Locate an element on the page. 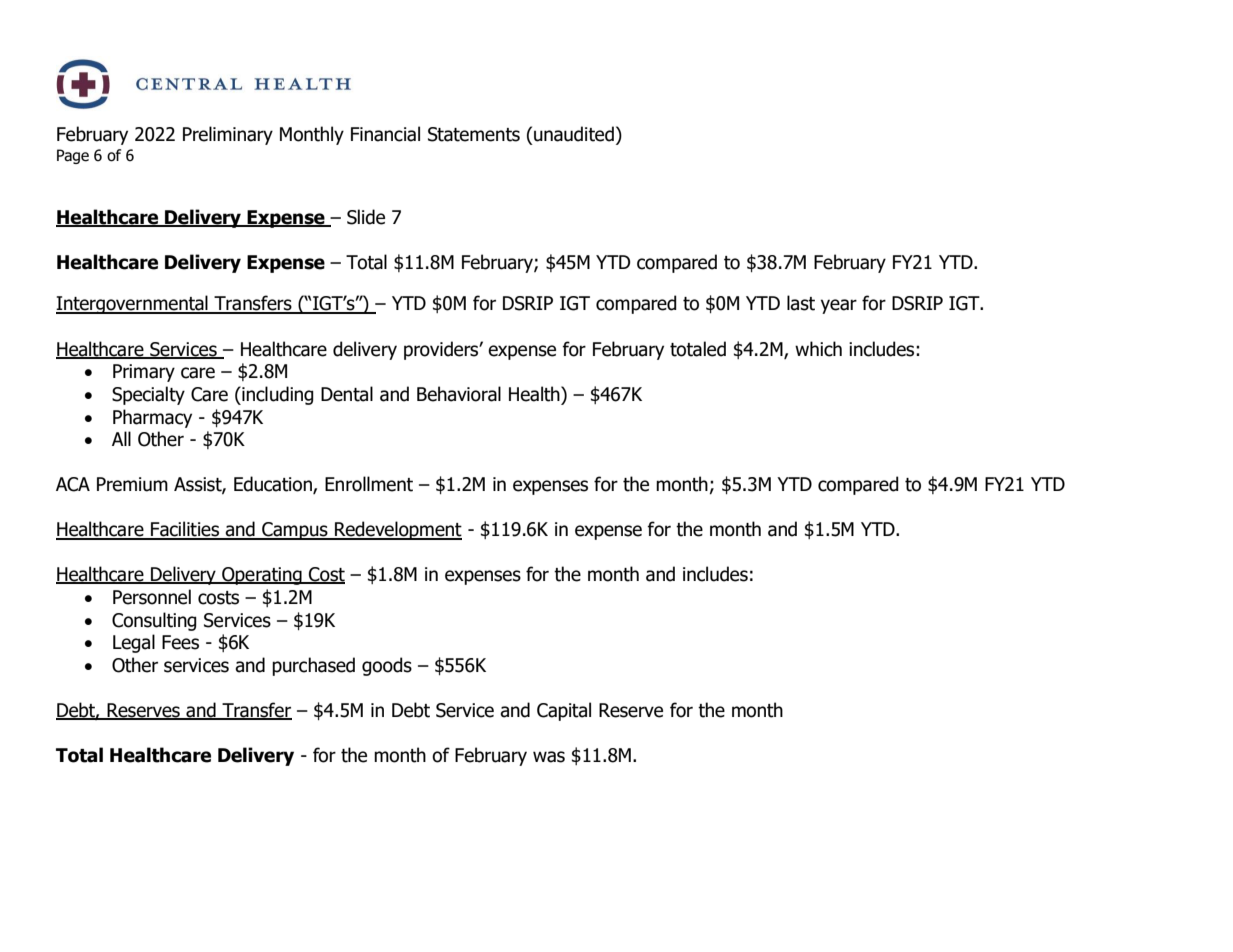 The width and height of the image is (1233, 952). Financial is located at coordinates (385, 134).
